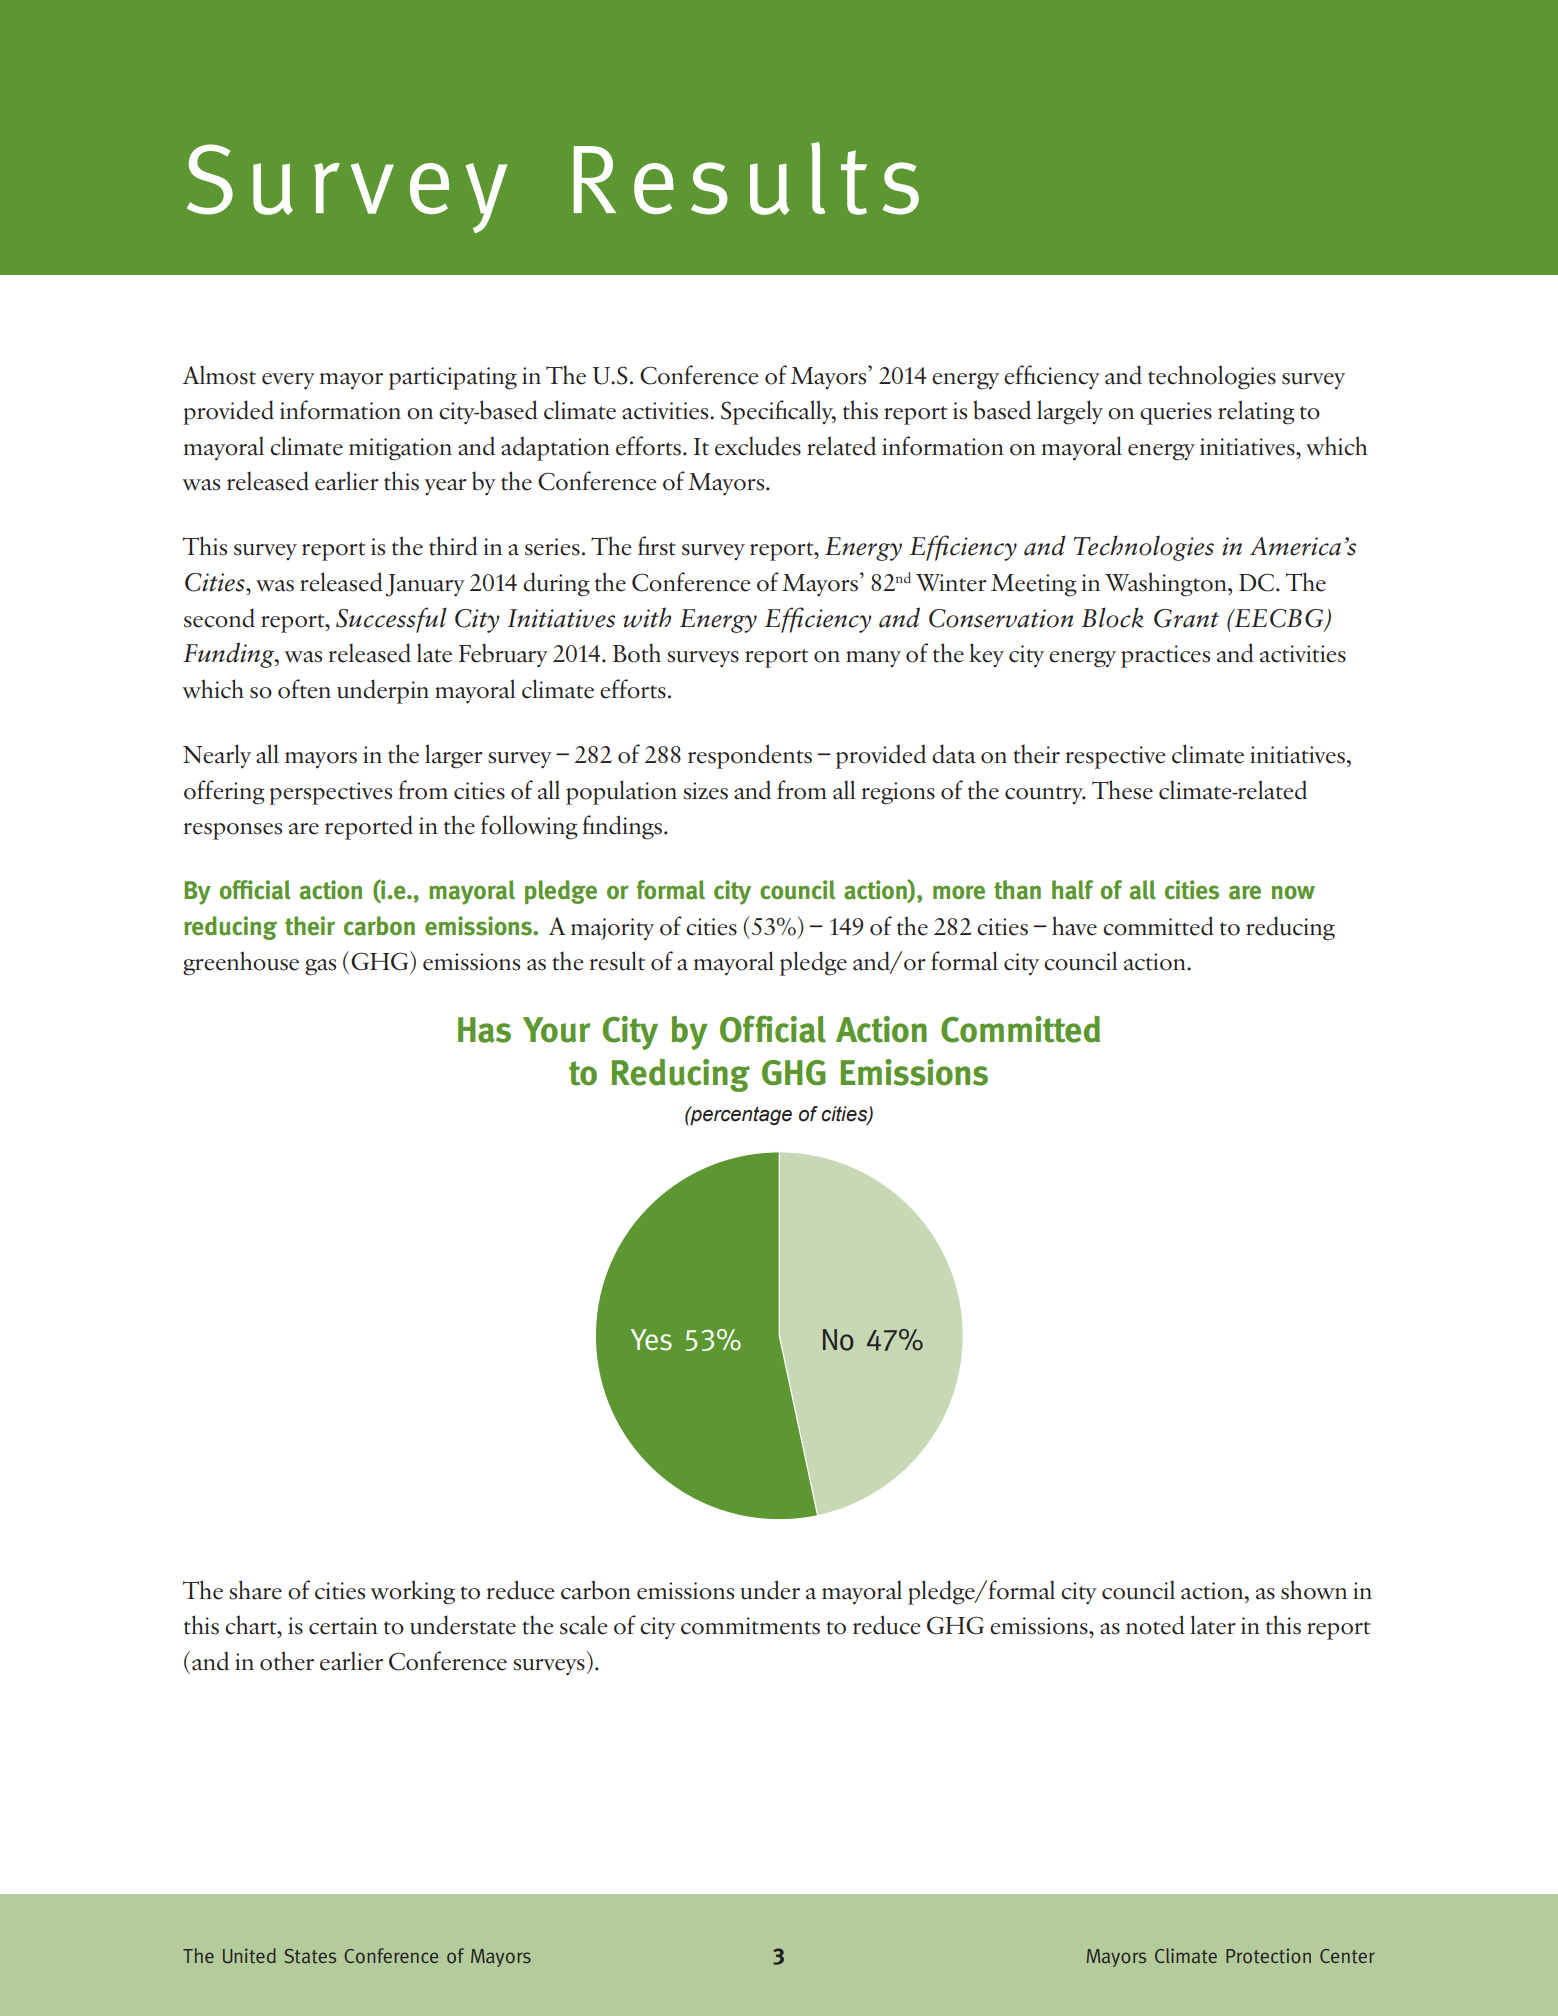 This document has width=1558, height=2016. What do you see at coordinates (1268, 1956) in the document?
I see `Protection` at bounding box center [1268, 1956].
